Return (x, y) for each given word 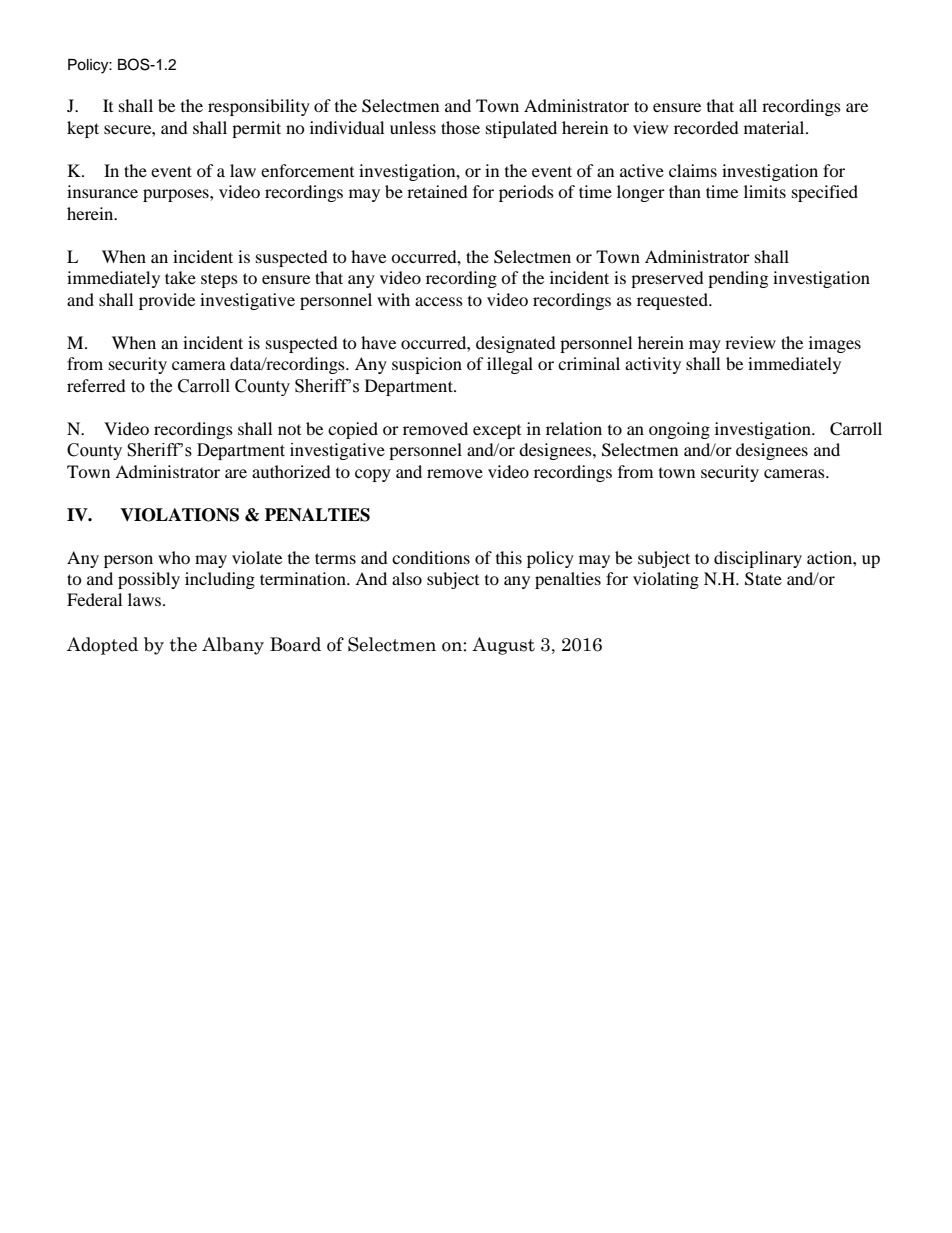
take (180, 277)
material (775, 127)
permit (256, 129)
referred (96, 385)
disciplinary (758, 559)
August (503, 646)
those (460, 127)
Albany (233, 646)
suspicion (427, 365)
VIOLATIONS (179, 515)
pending (738, 279)
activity (653, 365)
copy (373, 475)
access (439, 301)
